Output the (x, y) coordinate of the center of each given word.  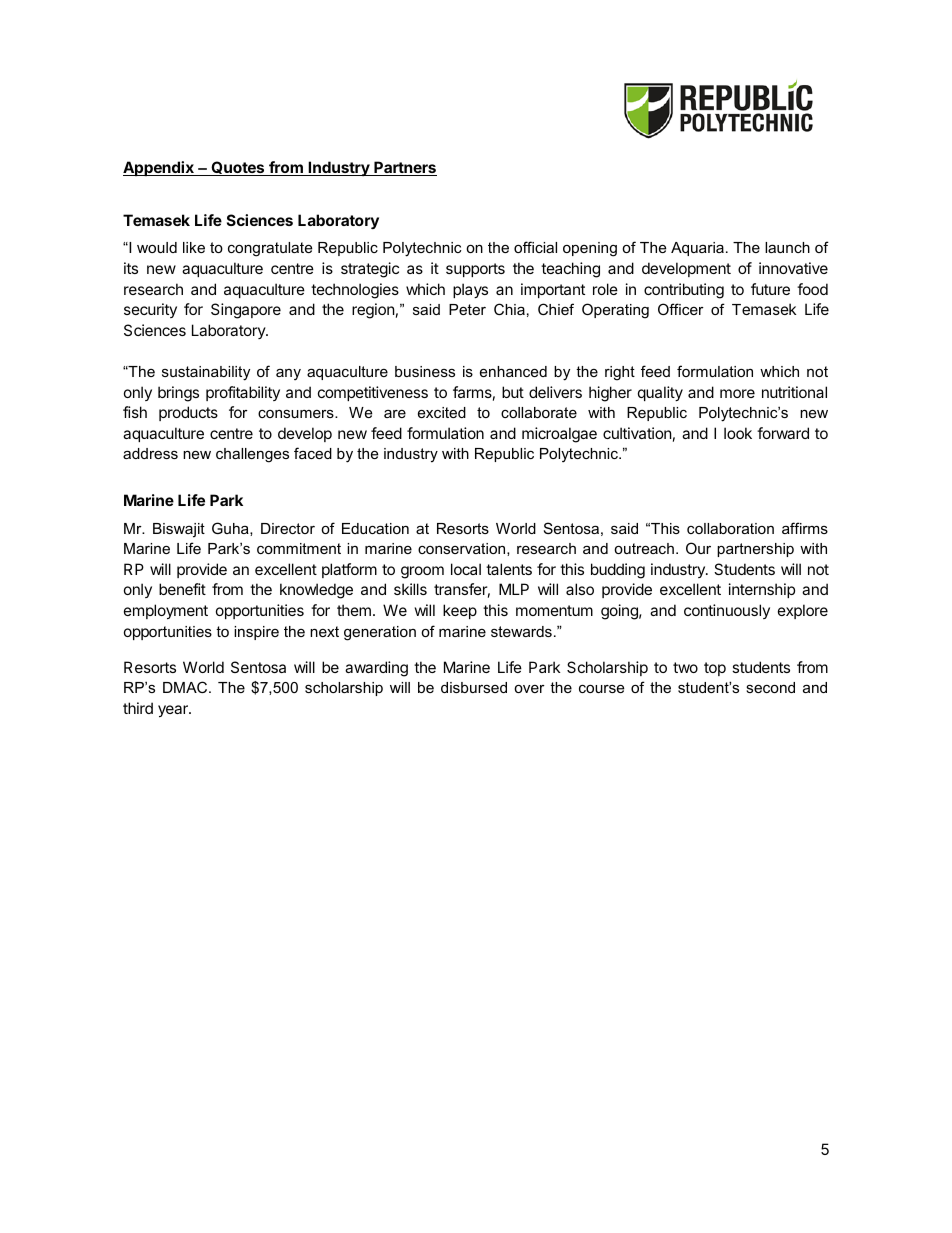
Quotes (238, 168)
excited (442, 412)
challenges (252, 455)
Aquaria (697, 249)
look (738, 433)
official (535, 247)
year (174, 711)
